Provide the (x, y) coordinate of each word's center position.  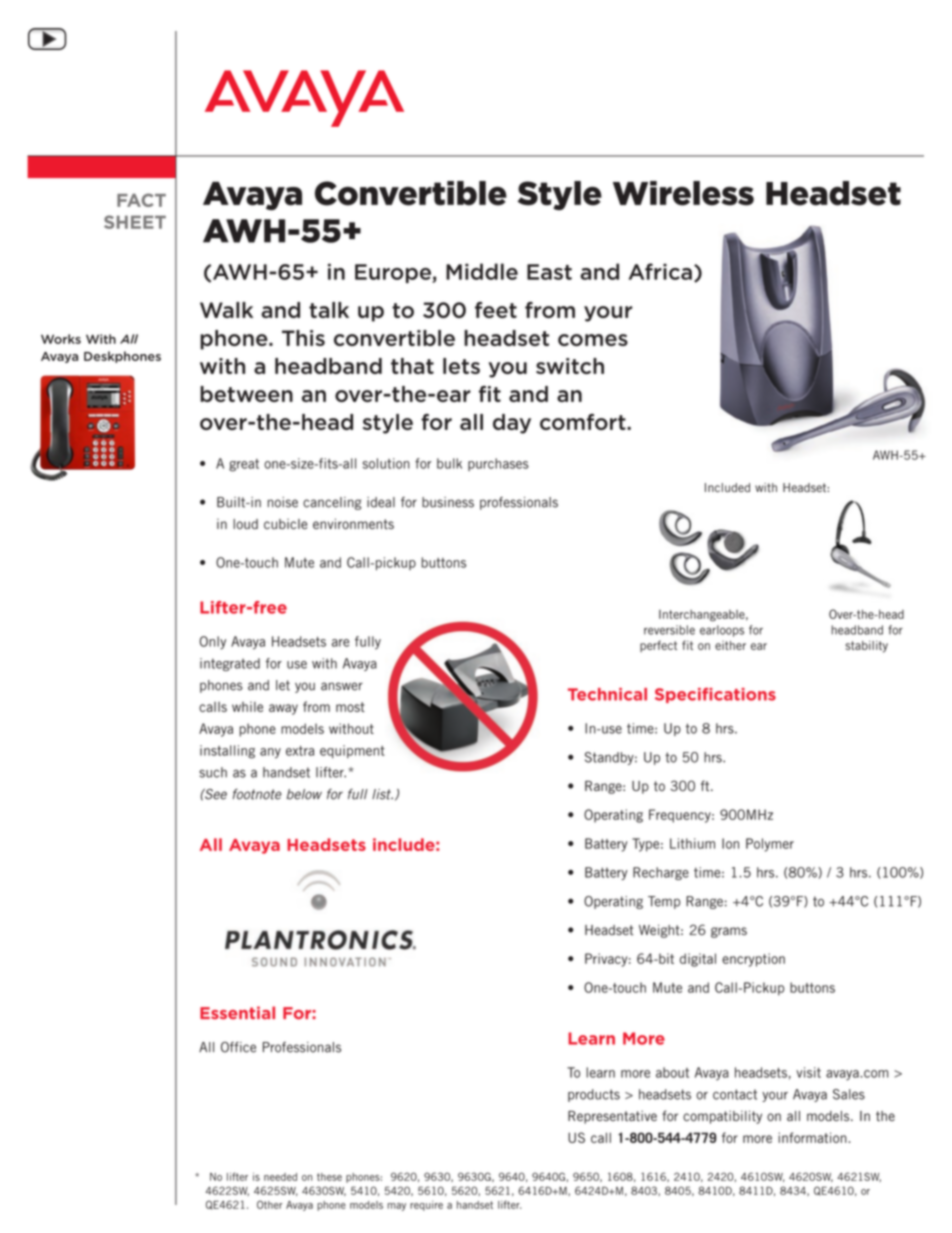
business (448, 502)
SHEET (135, 222)
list (382, 794)
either (730, 645)
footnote (257, 794)
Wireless (683, 193)
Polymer (770, 845)
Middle (482, 271)
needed (280, 1177)
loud (245, 524)
